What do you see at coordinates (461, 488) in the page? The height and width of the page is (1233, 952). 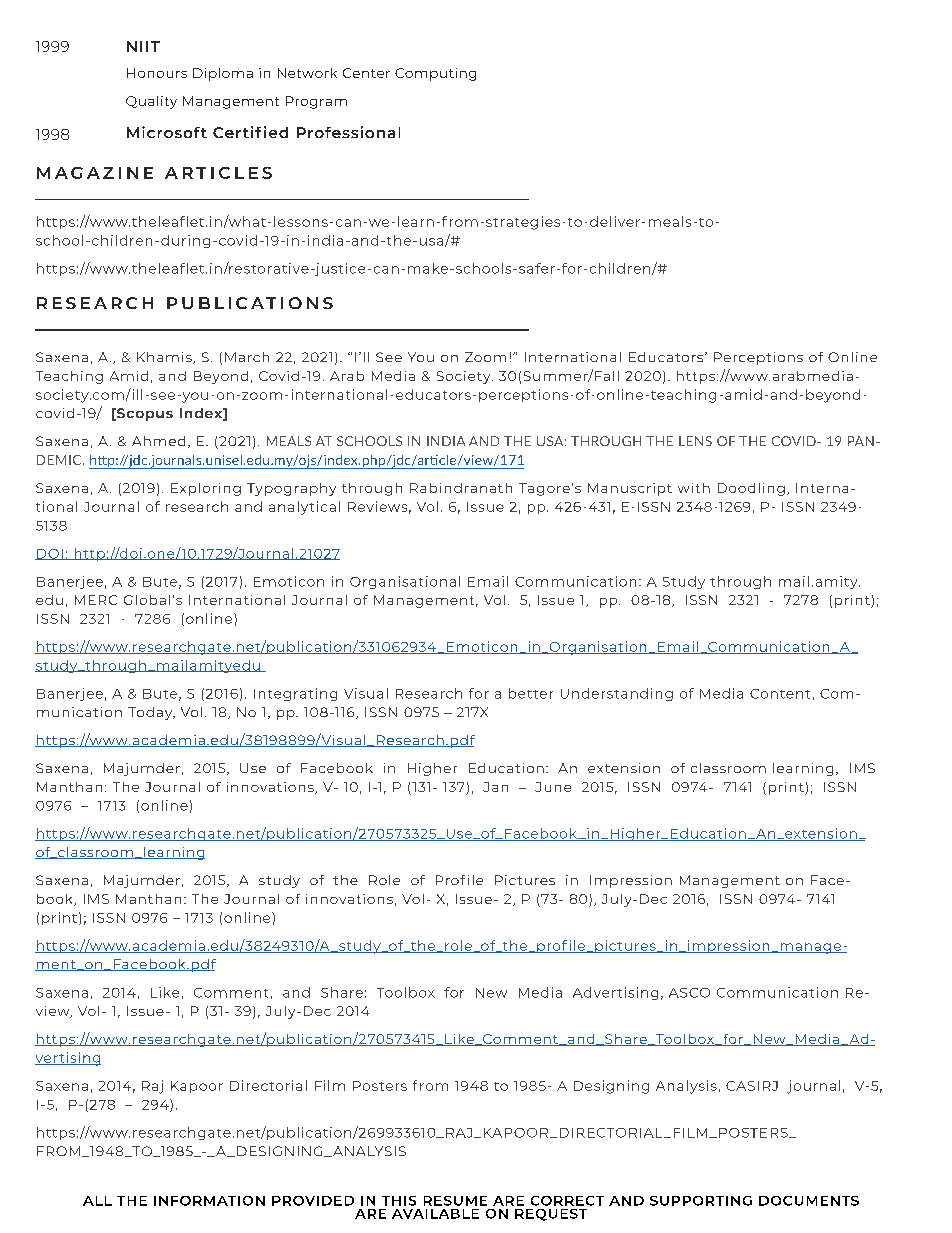 I see `Rabindranath` at bounding box center [461, 488].
